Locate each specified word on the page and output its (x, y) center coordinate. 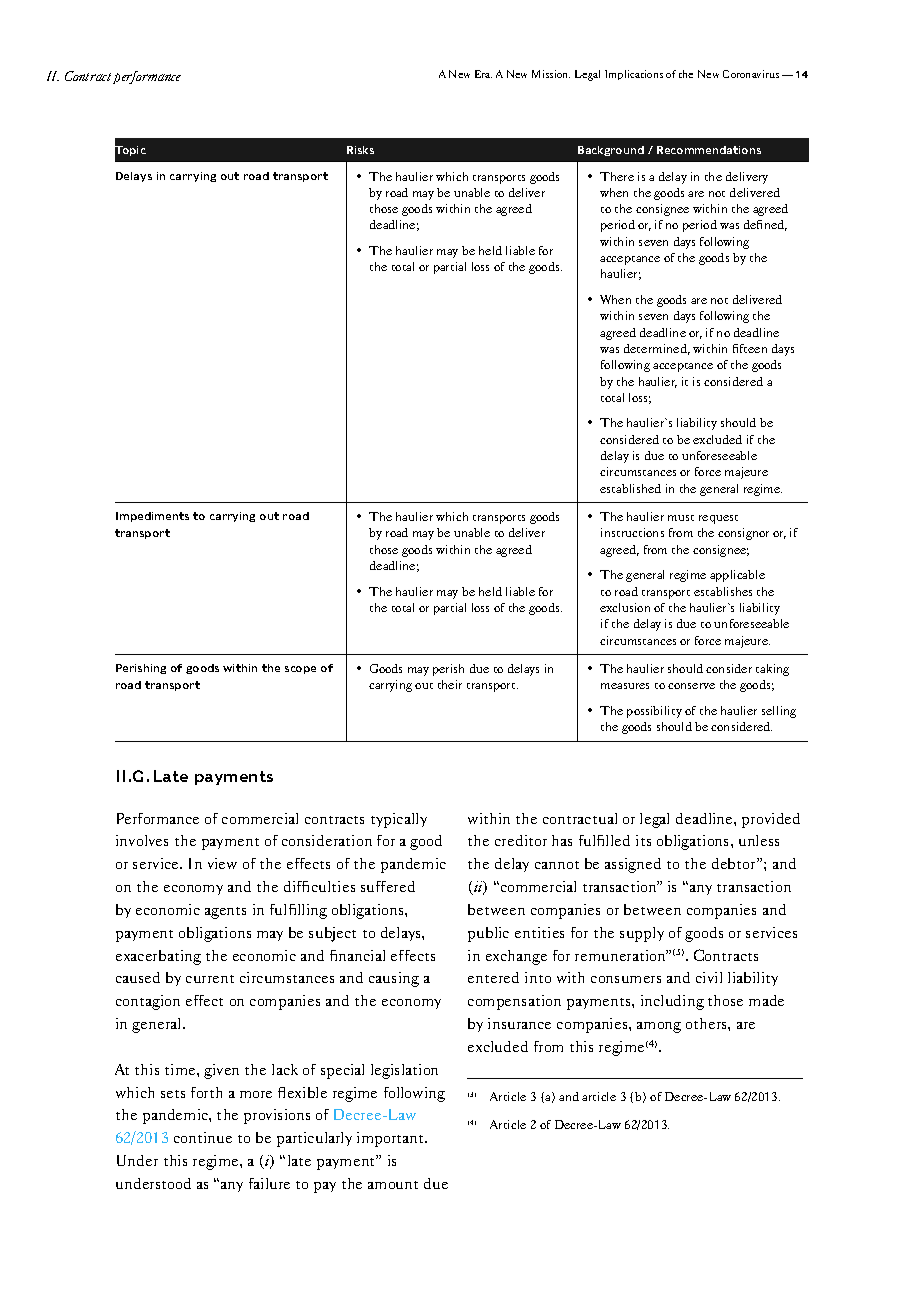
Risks (360, 150)
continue (203, 1137)
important (392, 1139)
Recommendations (709, 150)
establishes (723, 591)
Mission (551, 74)
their (450, 684)
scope (300, 670)
